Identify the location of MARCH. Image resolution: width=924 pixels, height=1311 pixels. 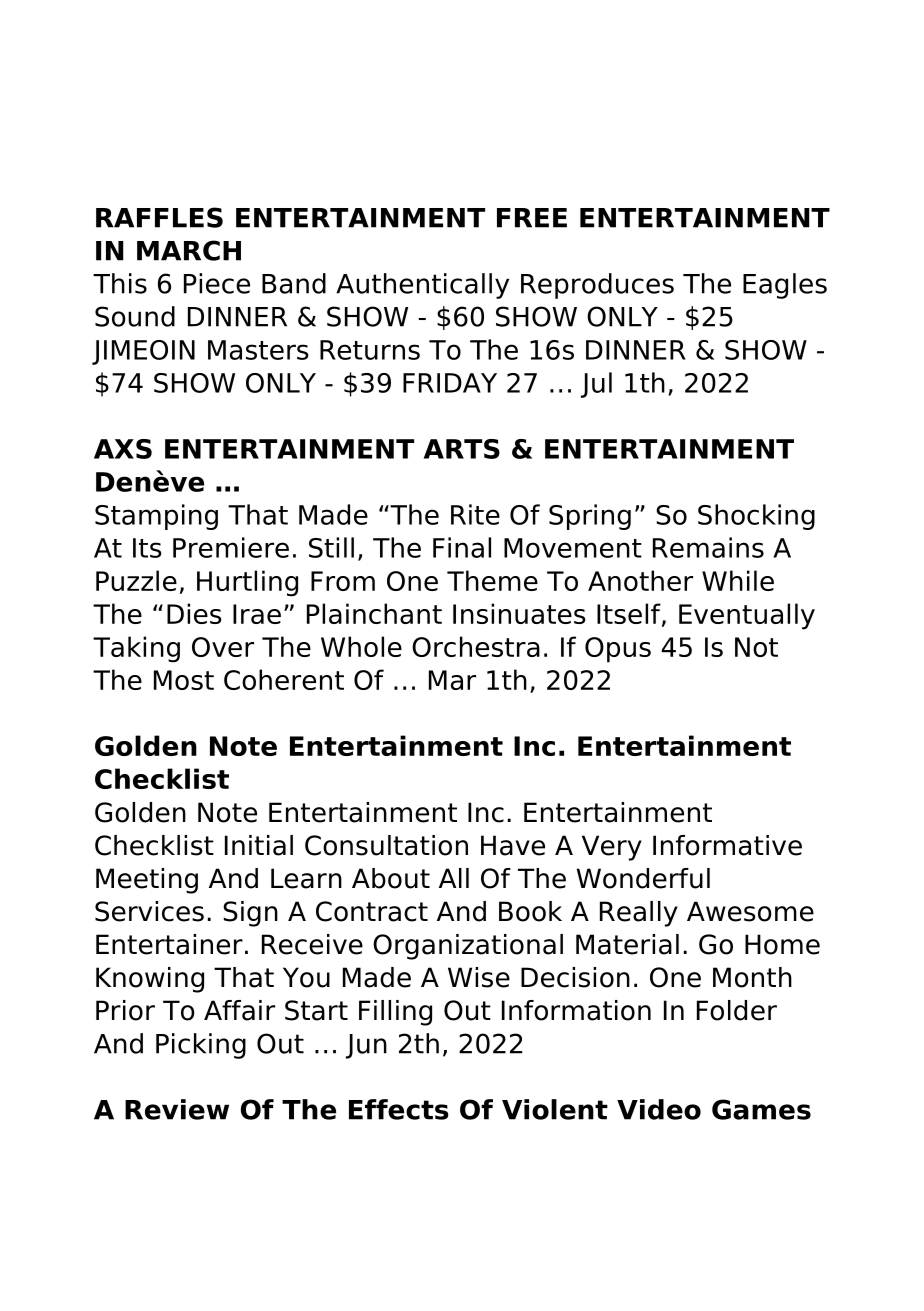
(189, 250).
